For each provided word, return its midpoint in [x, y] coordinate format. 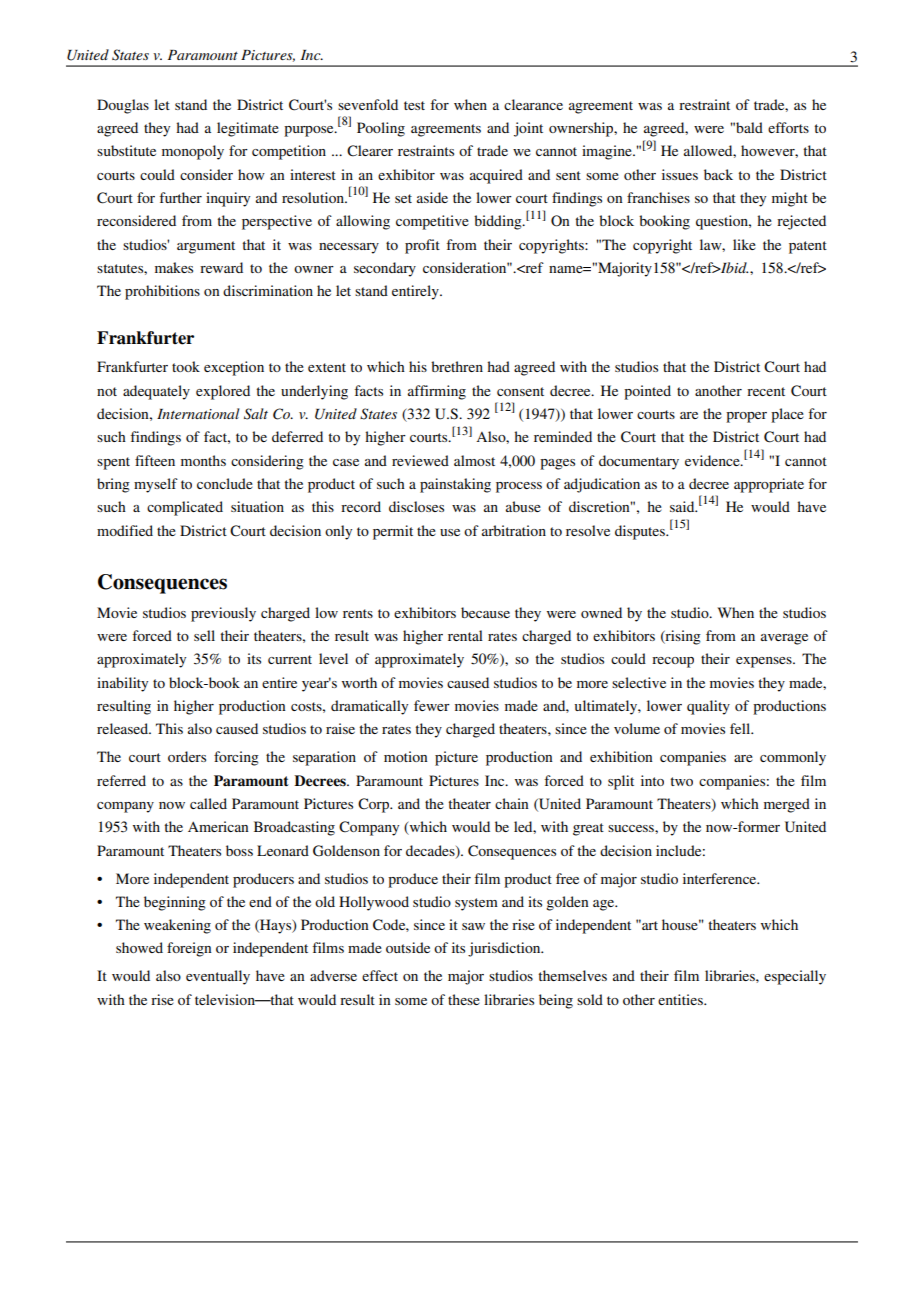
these [464, 999]
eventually [218, 977]
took [186, 366]
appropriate [769, 485]
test [414, 105]
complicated [185, 508]
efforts [788, 127]
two [681, 781]
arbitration [514, 530]
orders [187, 756]
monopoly [193, 152]
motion [406, 756]
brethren [457, 366]
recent [766, 391]
